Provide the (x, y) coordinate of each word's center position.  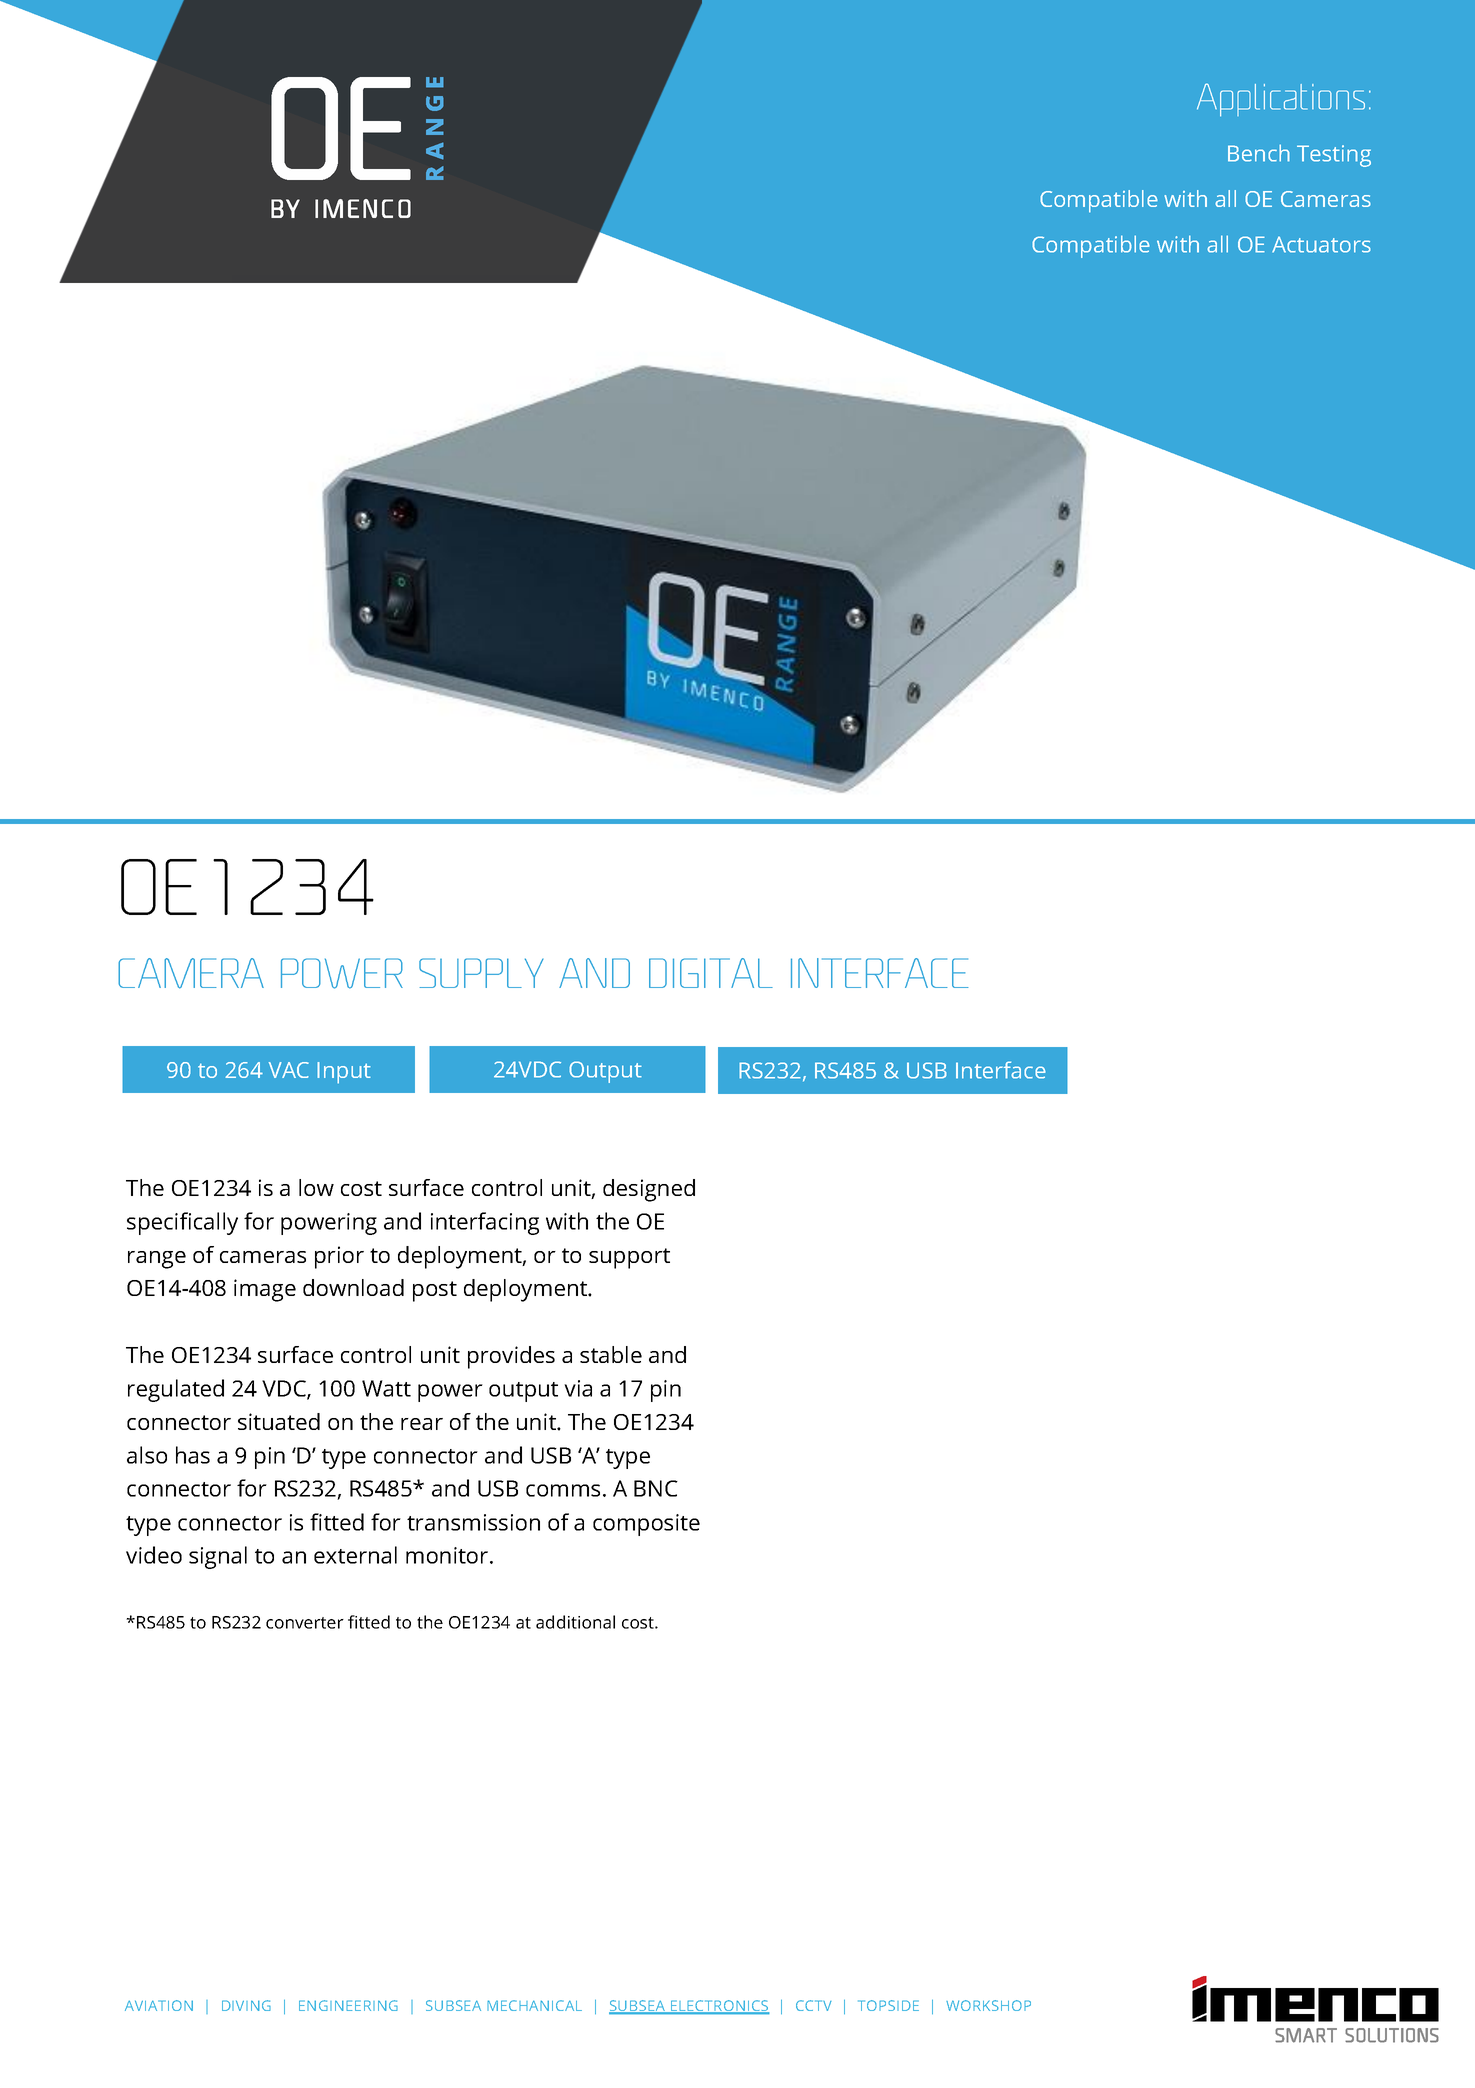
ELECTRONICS (719, 2007)
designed (649, 1190)
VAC (289, 1070)
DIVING (246, 2005)
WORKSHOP (988, 2005)
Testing (1334, 156)
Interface (1001, 1070)
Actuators (1321, 244)
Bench (1259, 153)
